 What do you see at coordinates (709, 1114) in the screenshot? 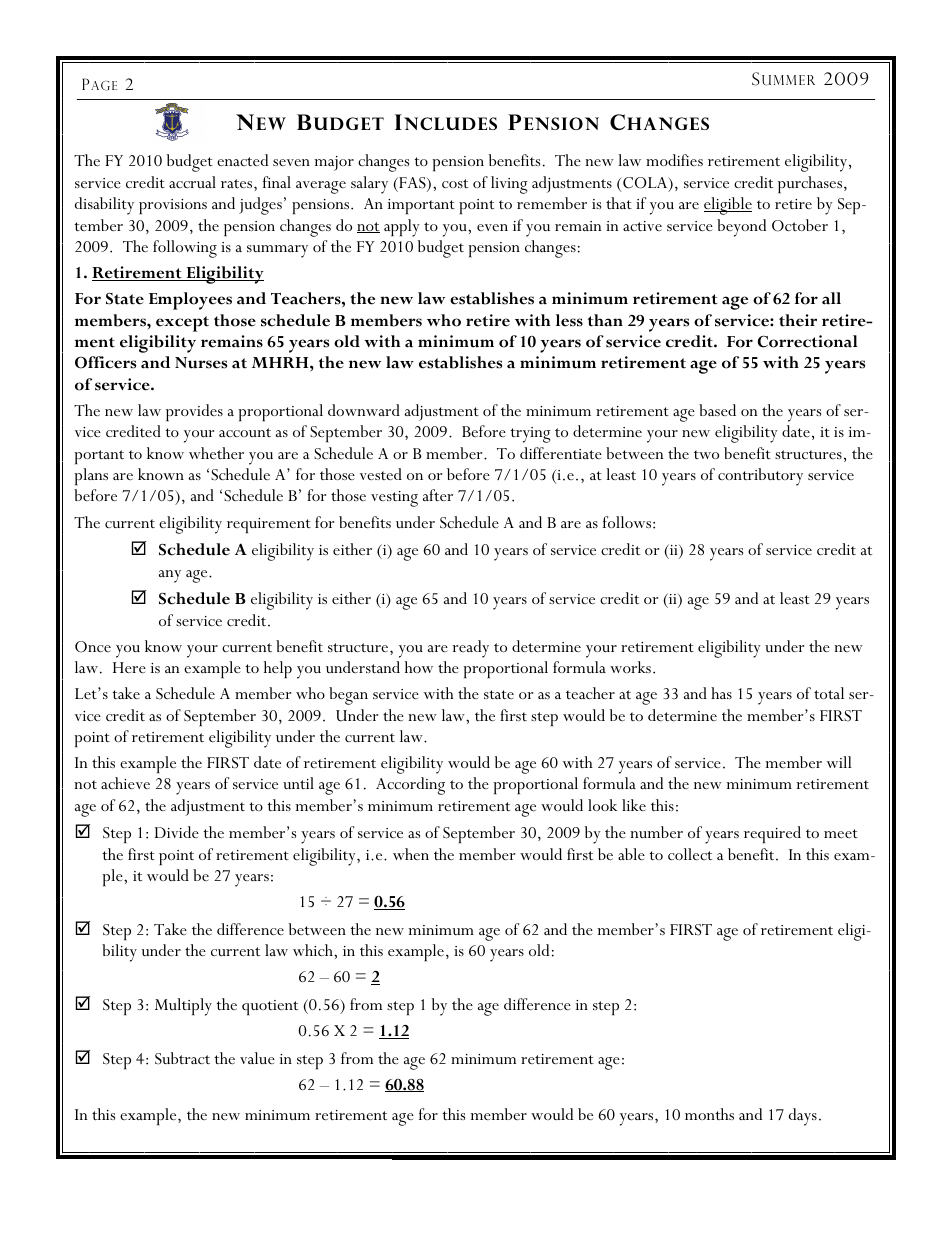
I see `months` at bounding box center [709, 1114].
